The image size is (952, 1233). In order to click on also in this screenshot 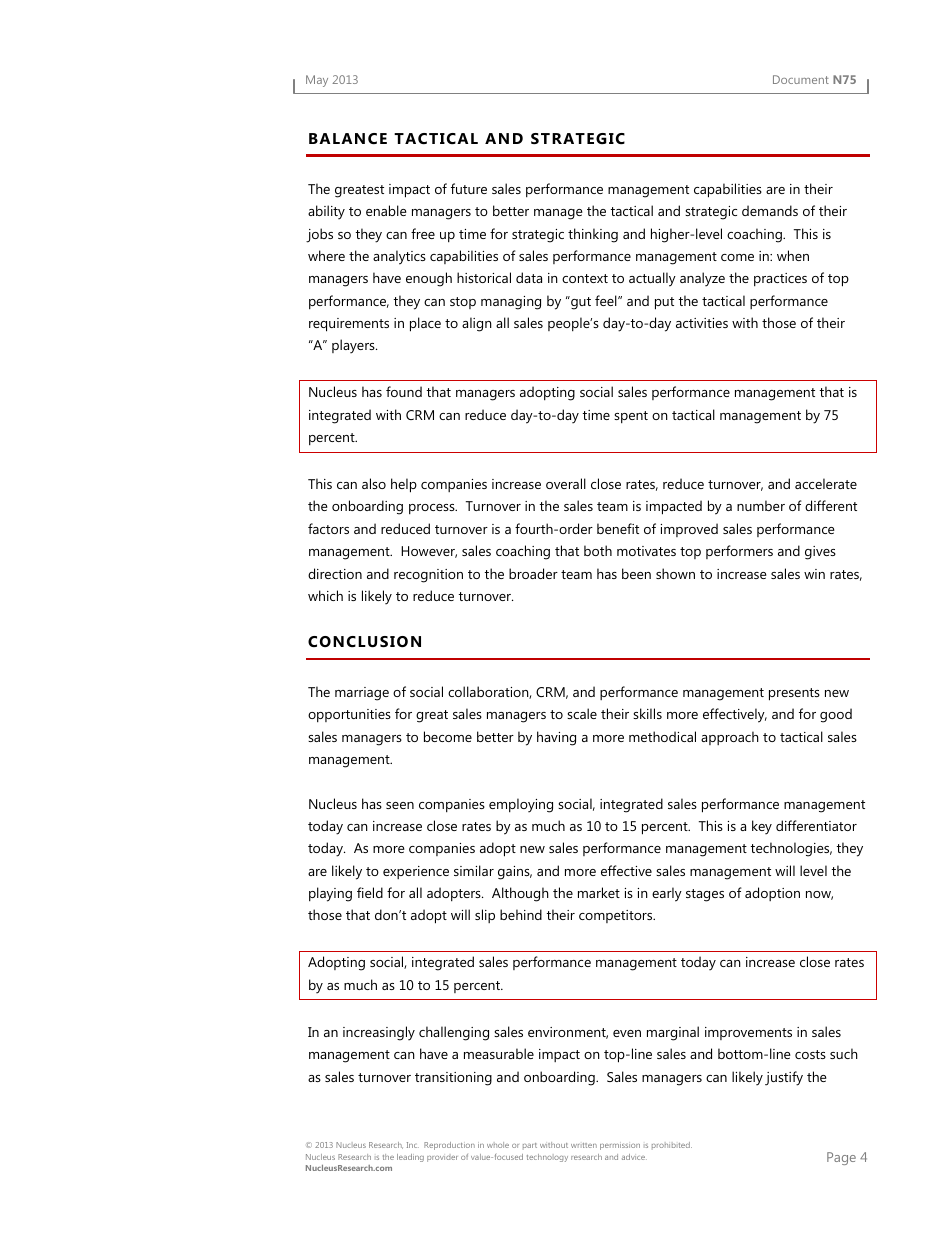, I will do `click(374, 483)`.
